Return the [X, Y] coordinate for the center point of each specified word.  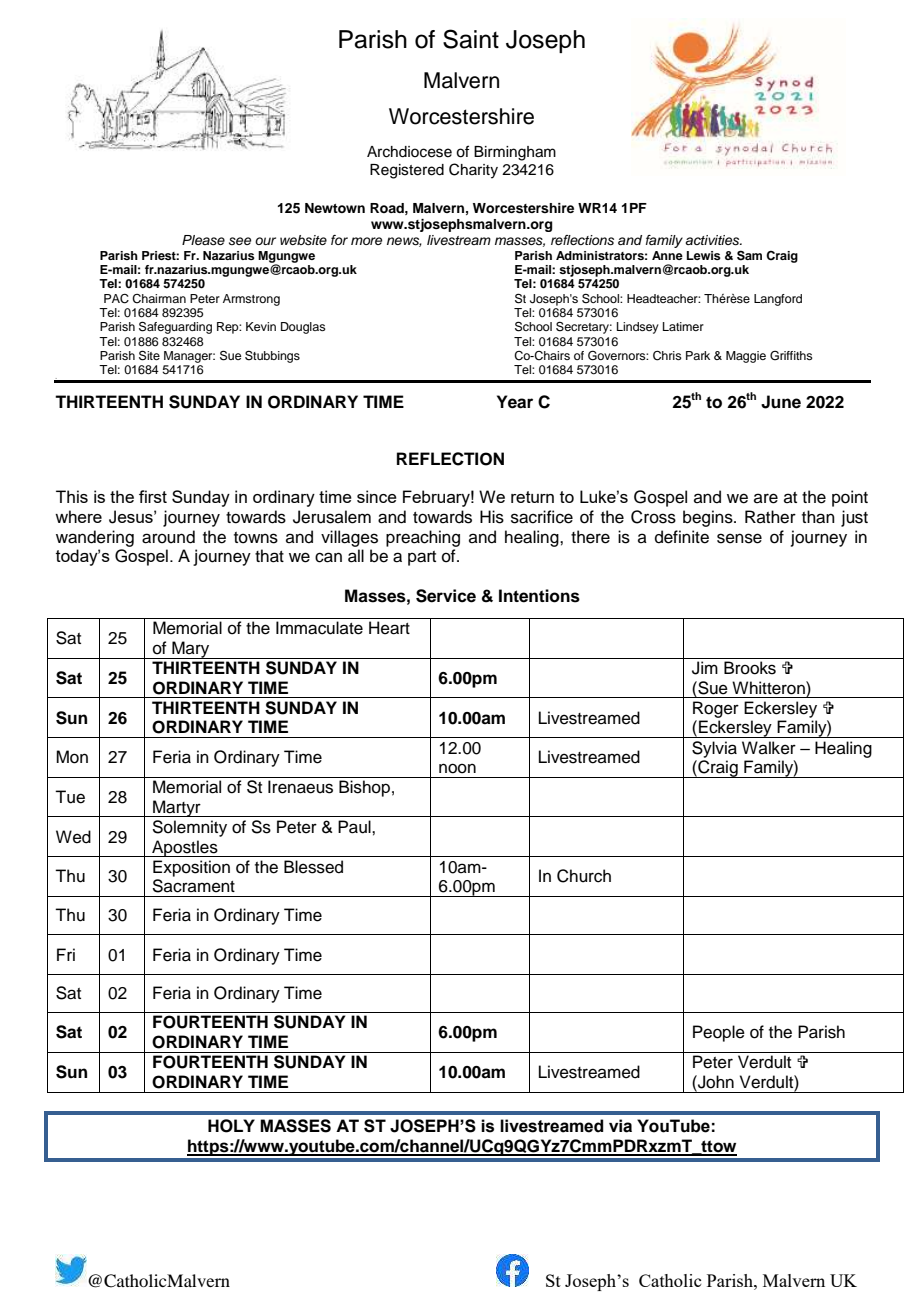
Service [446, 596]
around [168, 537]
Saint [471, 39]
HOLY [231, 1126]
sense [739, 538]
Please [203, 240]
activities [713, 240]
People [719, 1033]
